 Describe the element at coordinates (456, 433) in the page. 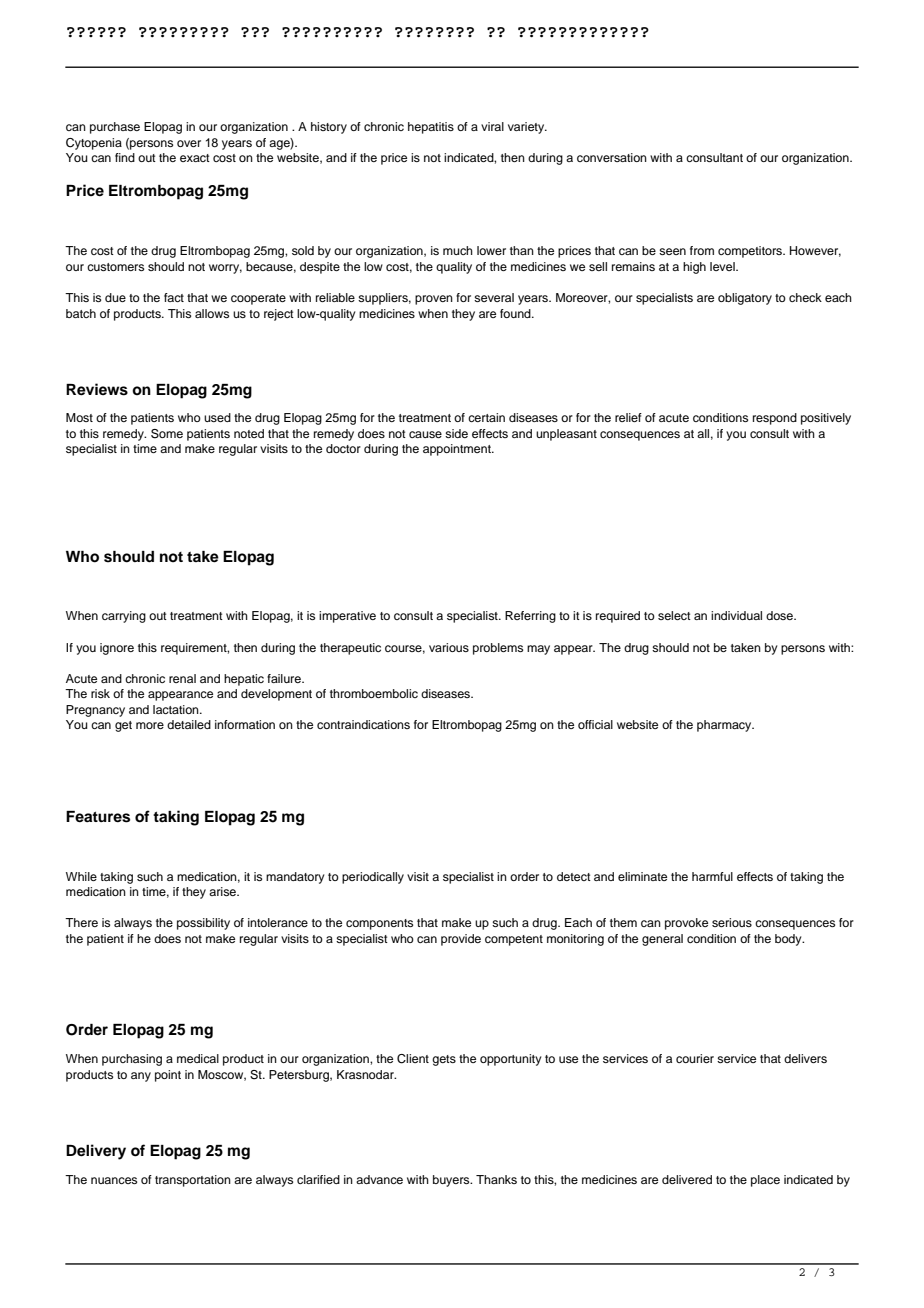

I see `side` at that location.
